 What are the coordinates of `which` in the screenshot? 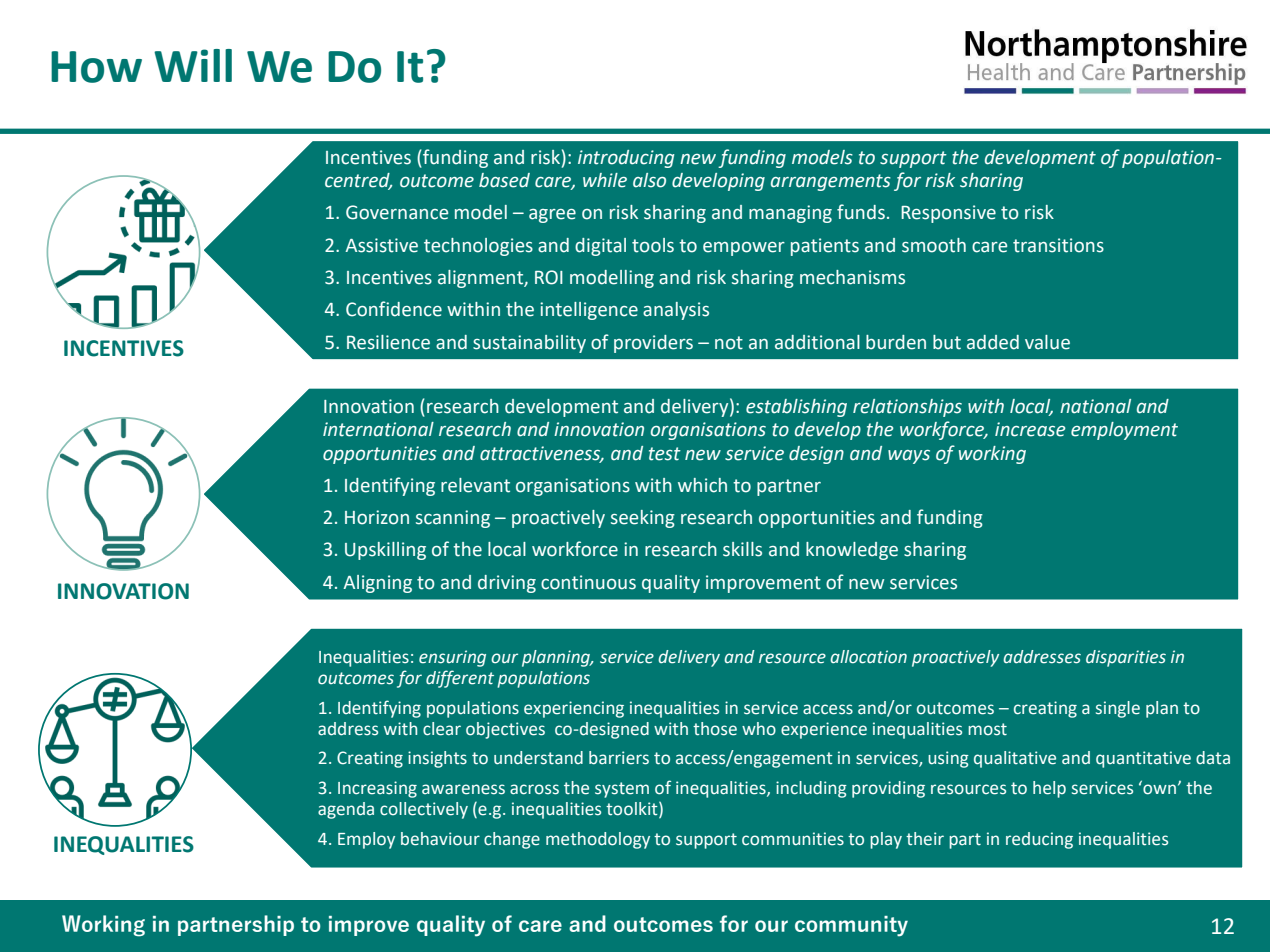 It's located at (702, 485).
